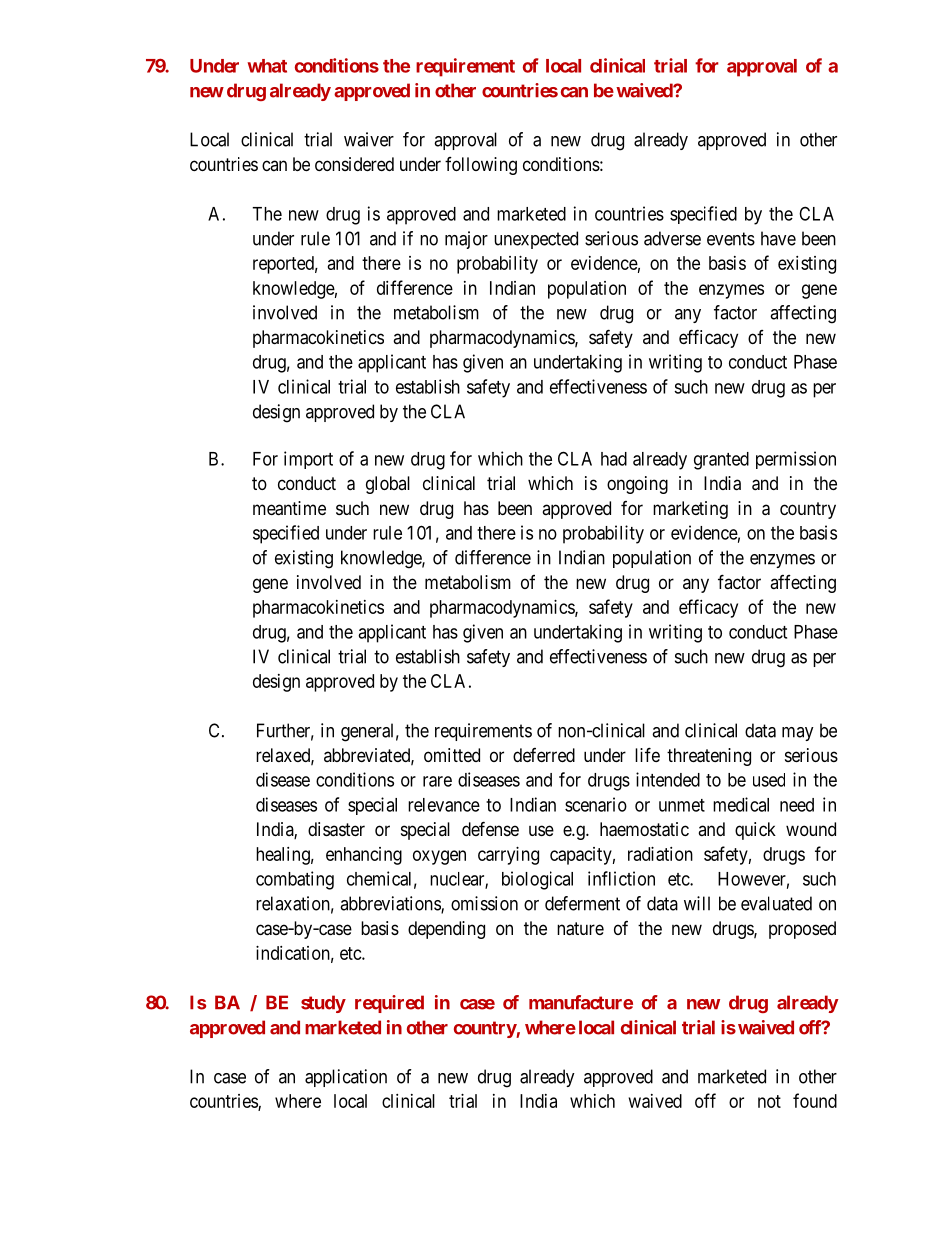 Image resolution: width=952 pixels, height=1233 pixels. Describe the element at coordinates (536, 240) in the screenshot. I see `unexpected` at that location.
